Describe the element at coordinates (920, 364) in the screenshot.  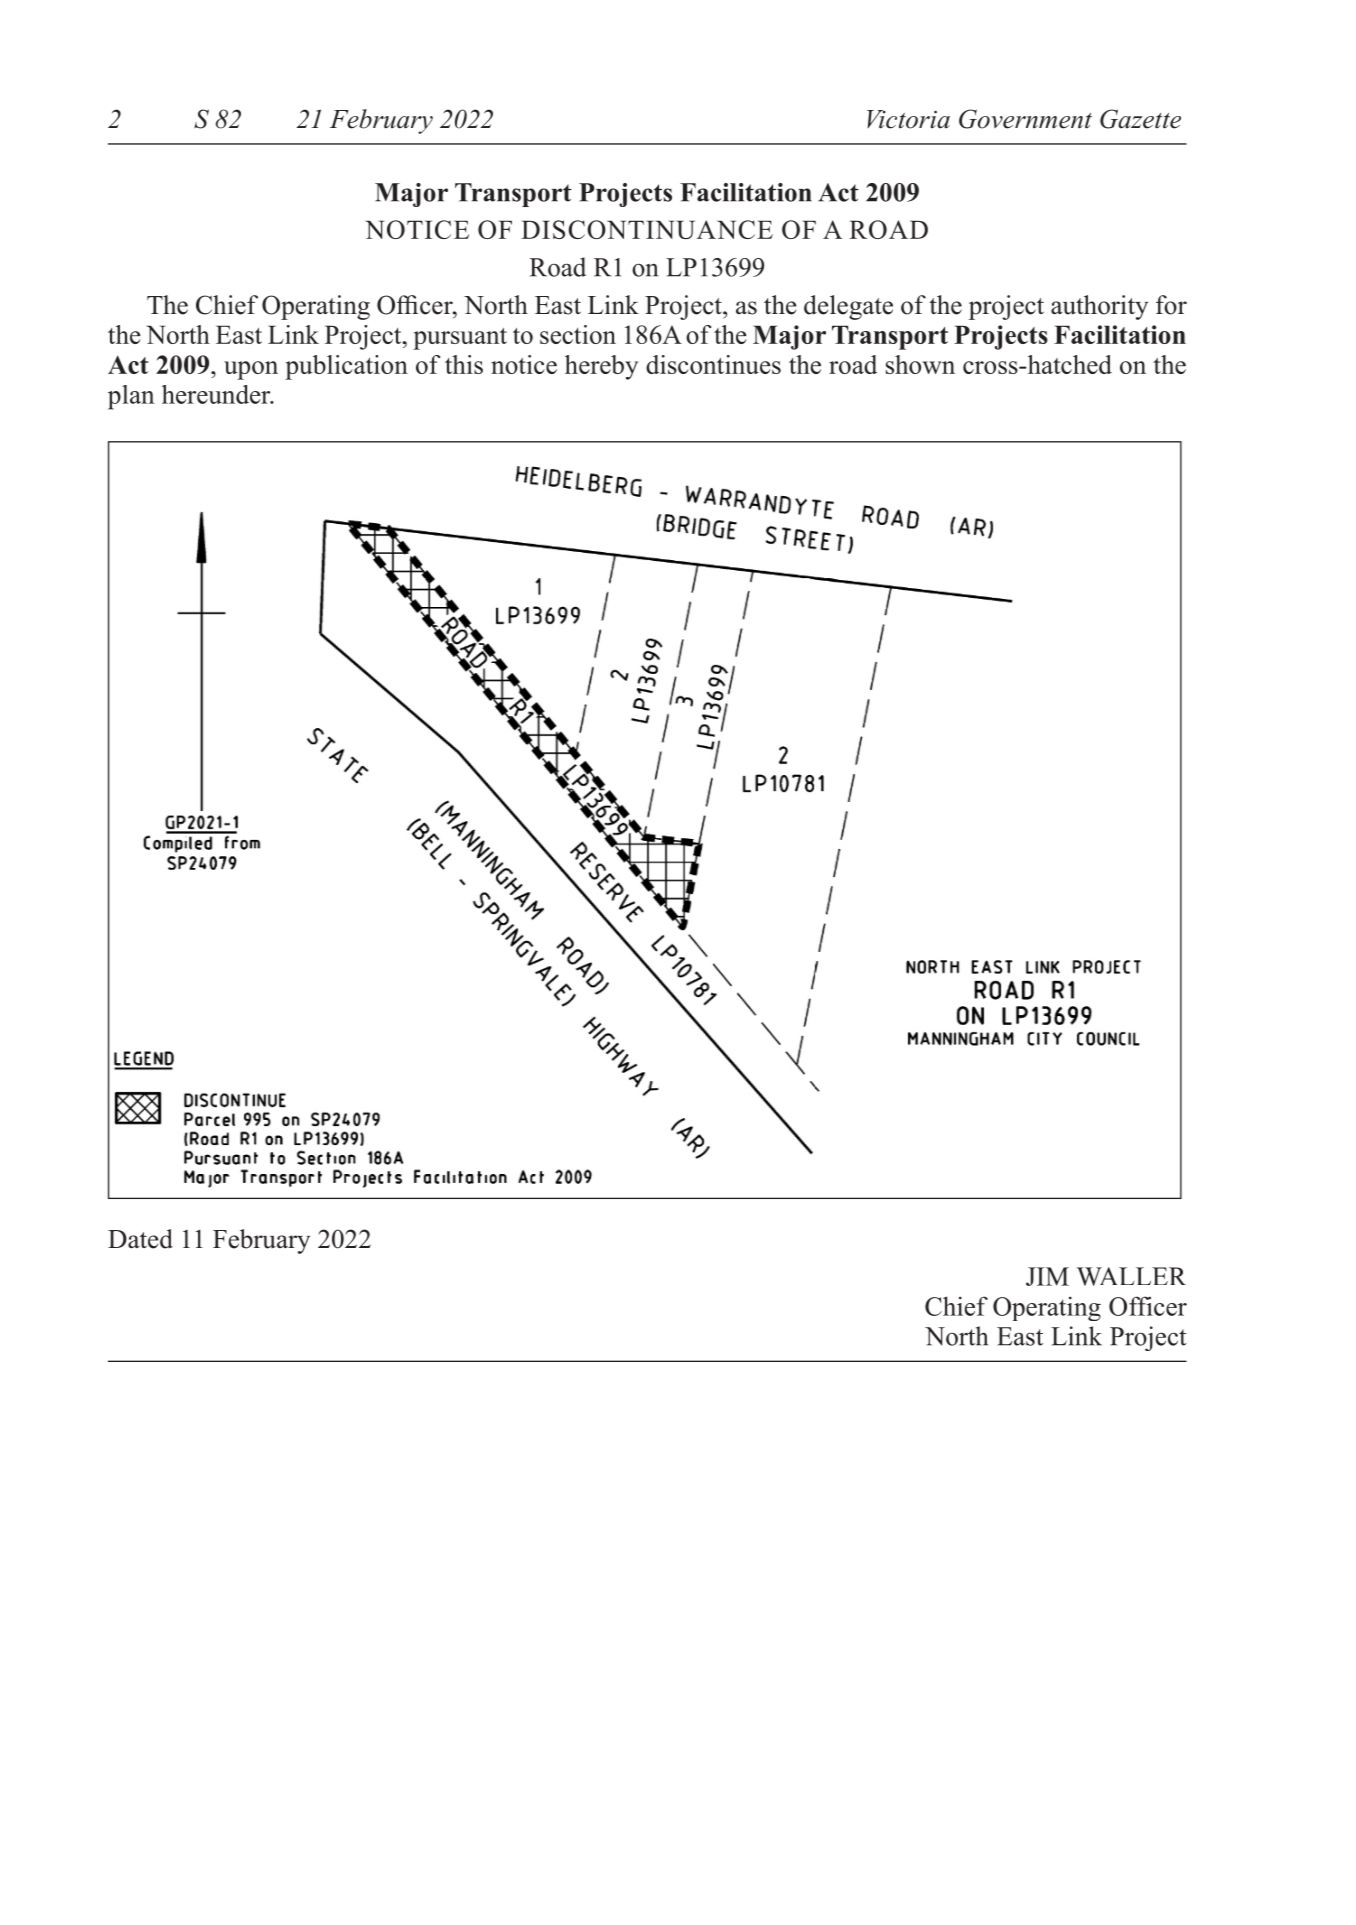
I see `shown` at that location.
